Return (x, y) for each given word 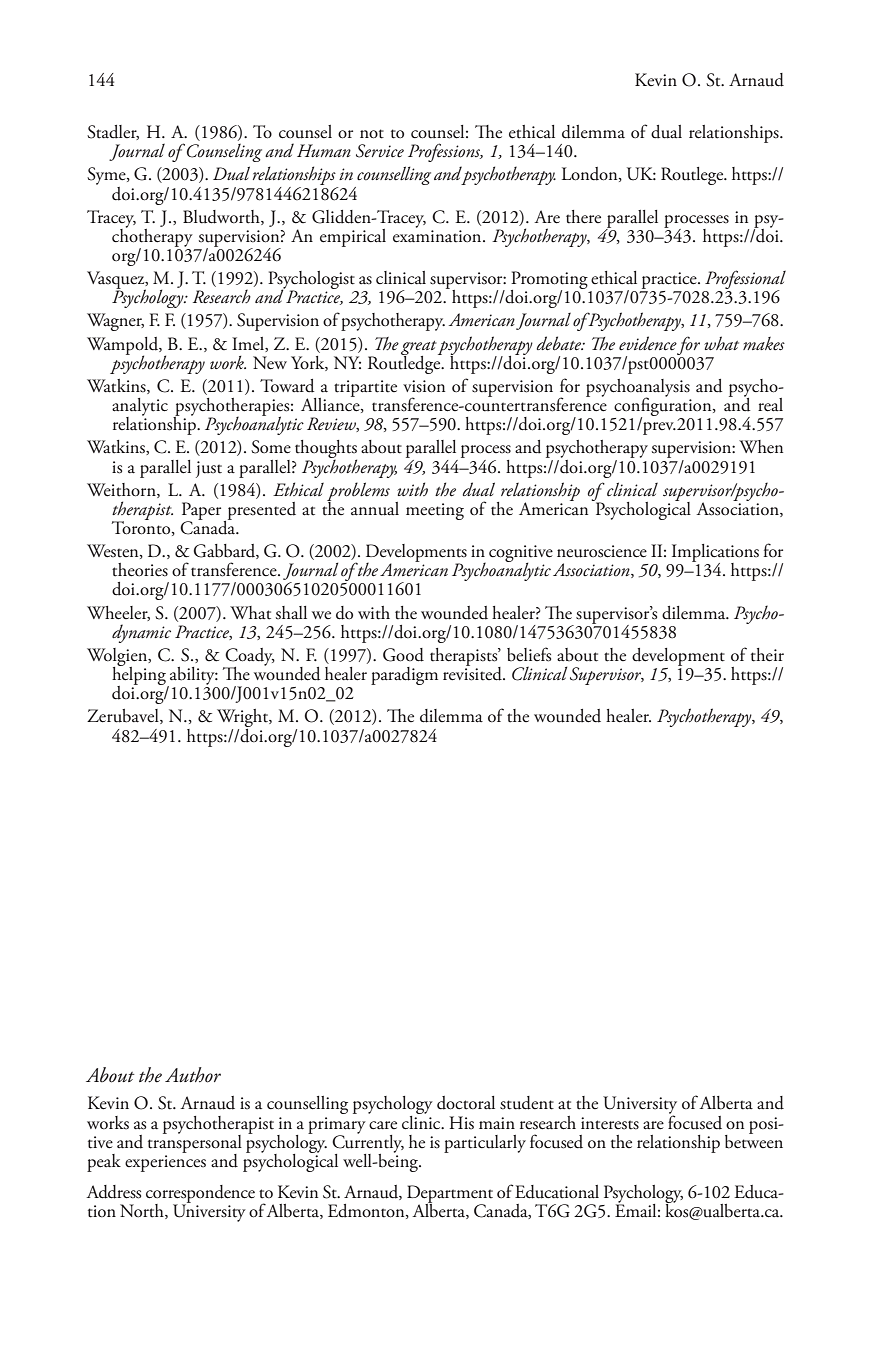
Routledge (405, 363)
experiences (165, 1163)
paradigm (404, 676)
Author (193, 1075)
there (583, 217)
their (767, 655)
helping (140, 676)
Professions (445, 152)
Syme (107, 177)
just (209, 469)
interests (610, 1123)
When (761, 447)
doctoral (466, 1103)
